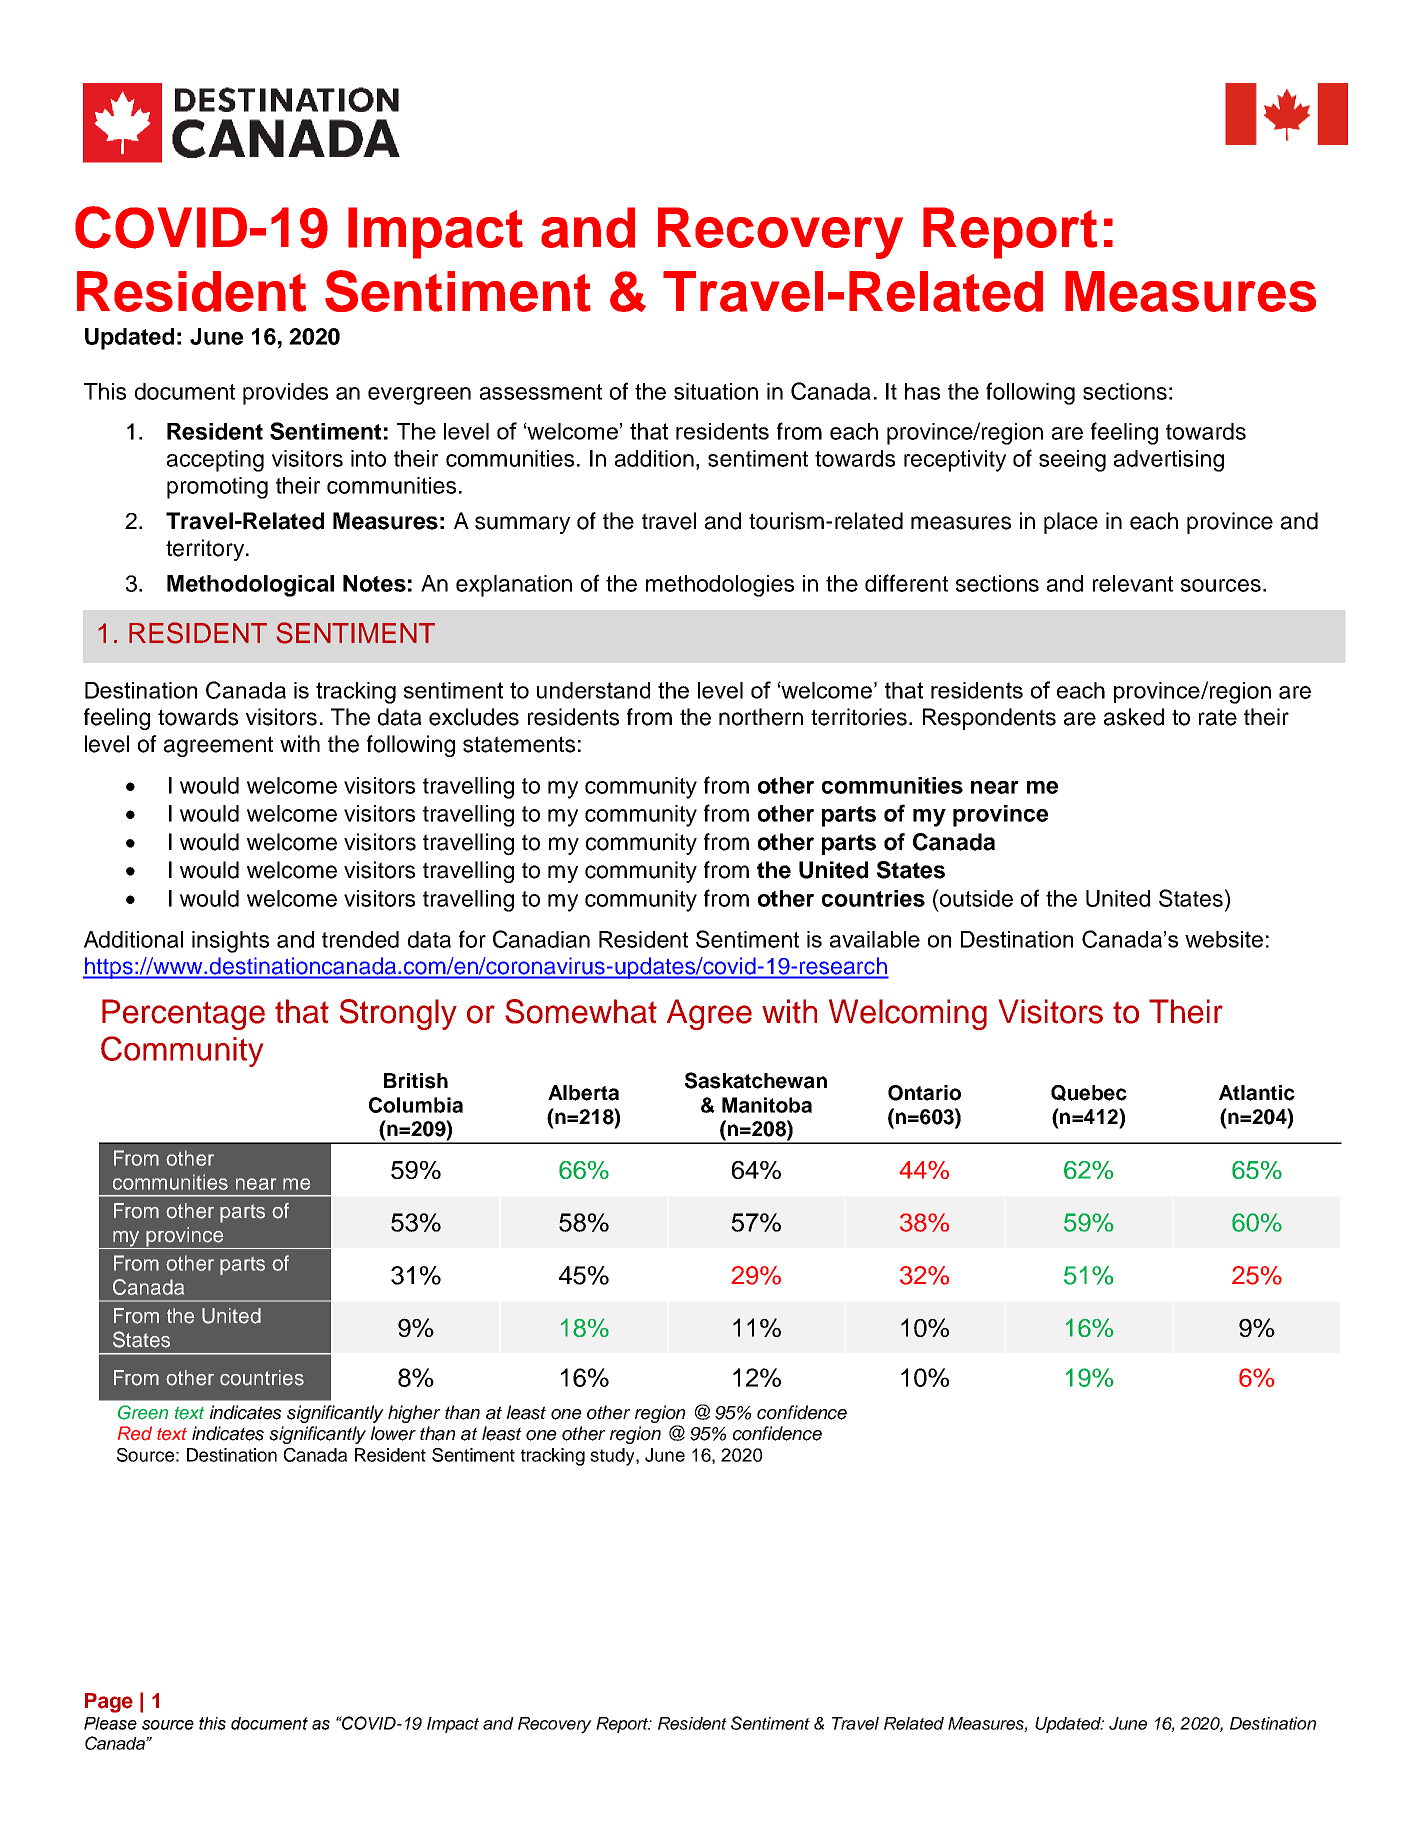 This document has width=1418, height=1835. Describe the element at coordinates (1089, 1093) in the document. I see `Quebec` at that location.
